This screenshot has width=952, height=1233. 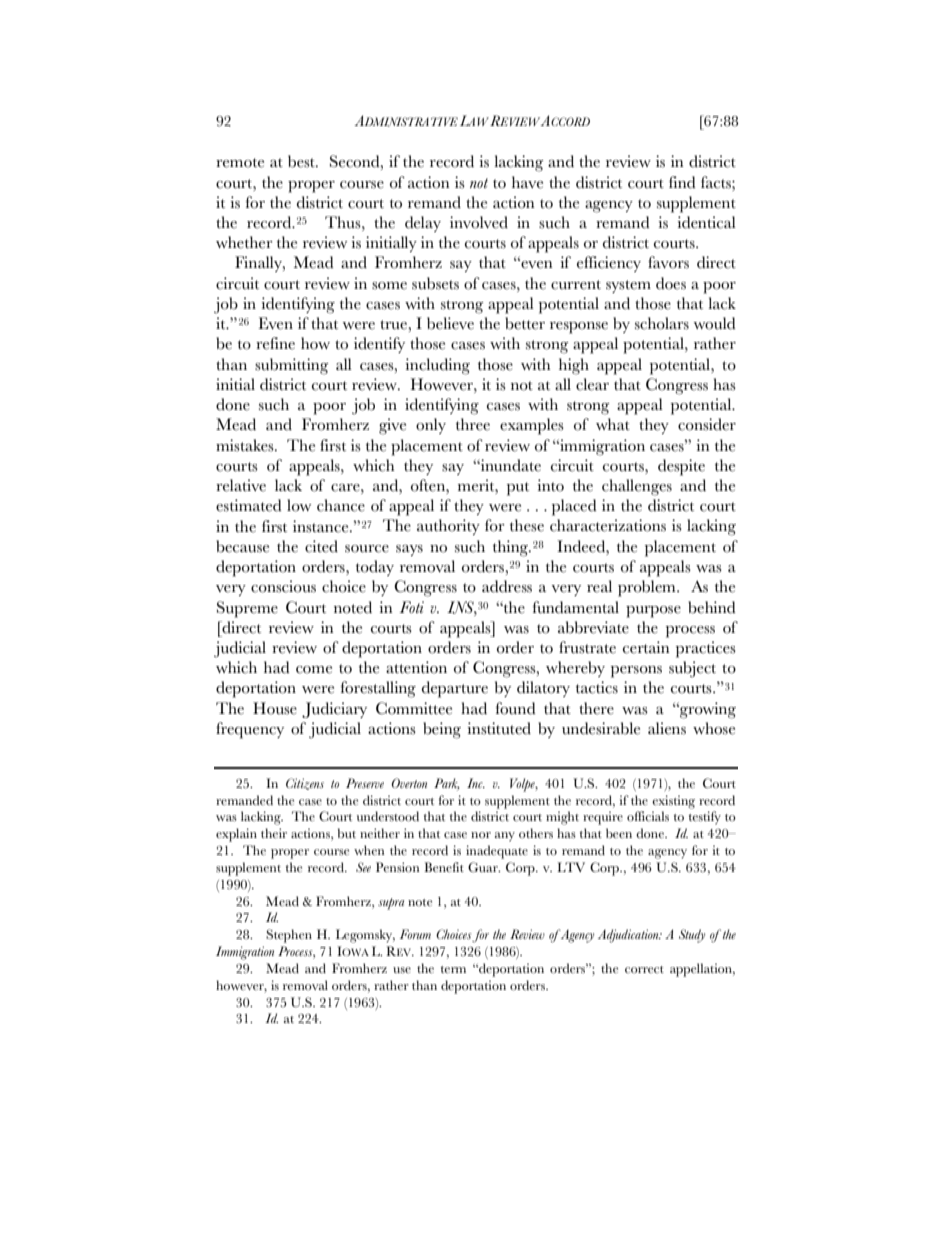 What do you see at coordinates (499, 728) in the screenshot?
I see `instituted` at bounding box center [499, 728].
